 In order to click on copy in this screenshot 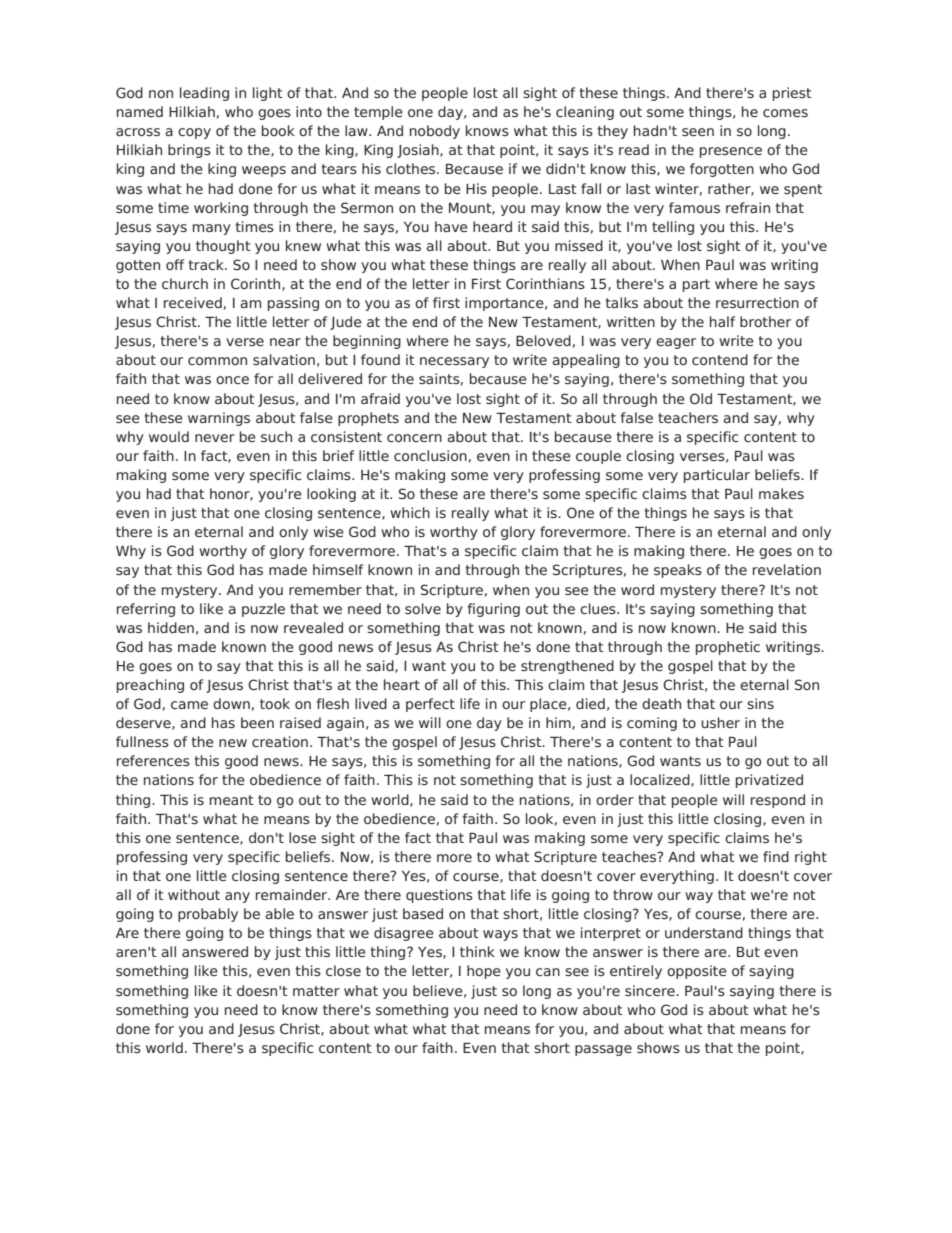, I will do `click(194, 133)`.
